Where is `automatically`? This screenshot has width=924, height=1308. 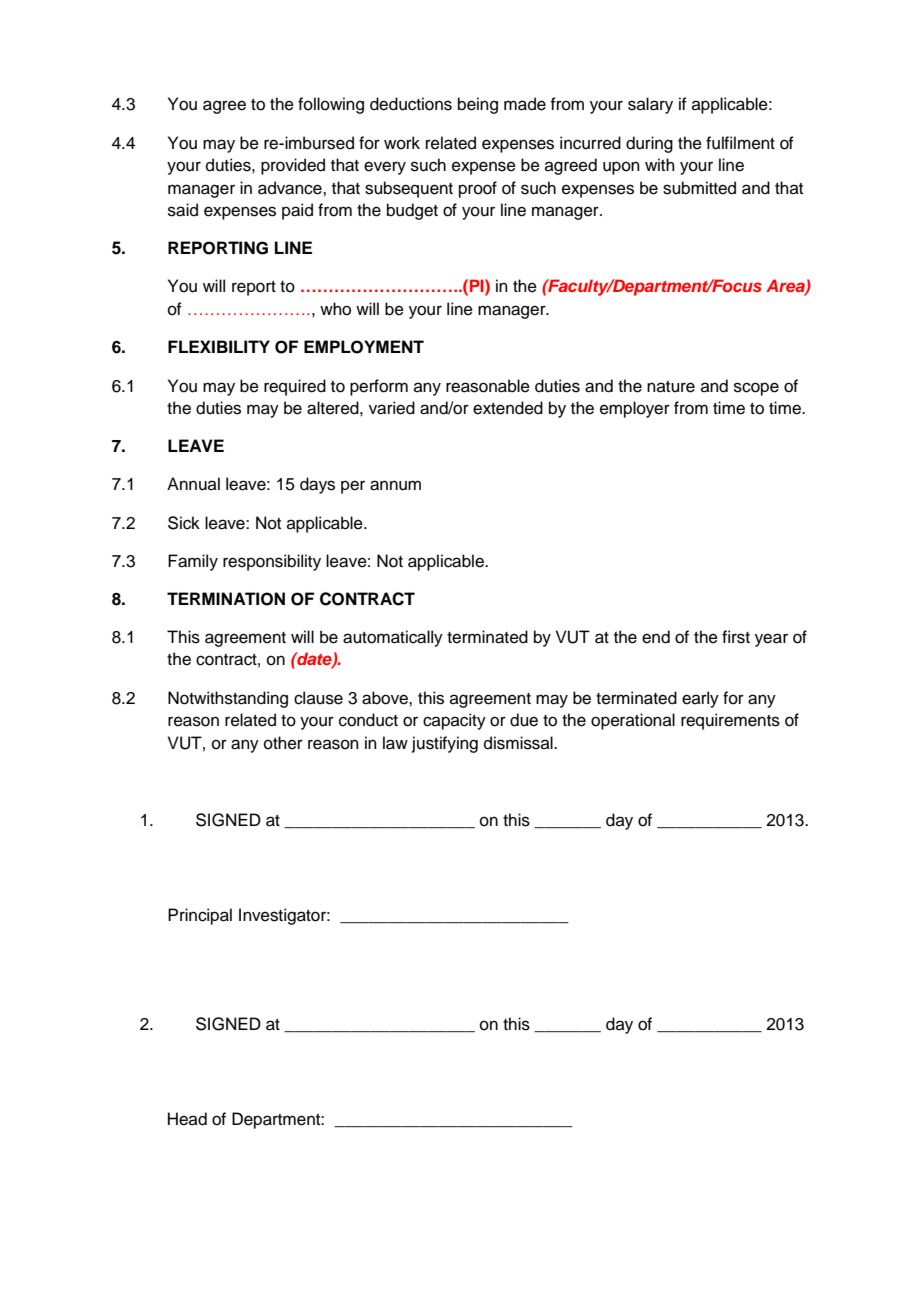
automatically is located at coordinates (393, 638).
